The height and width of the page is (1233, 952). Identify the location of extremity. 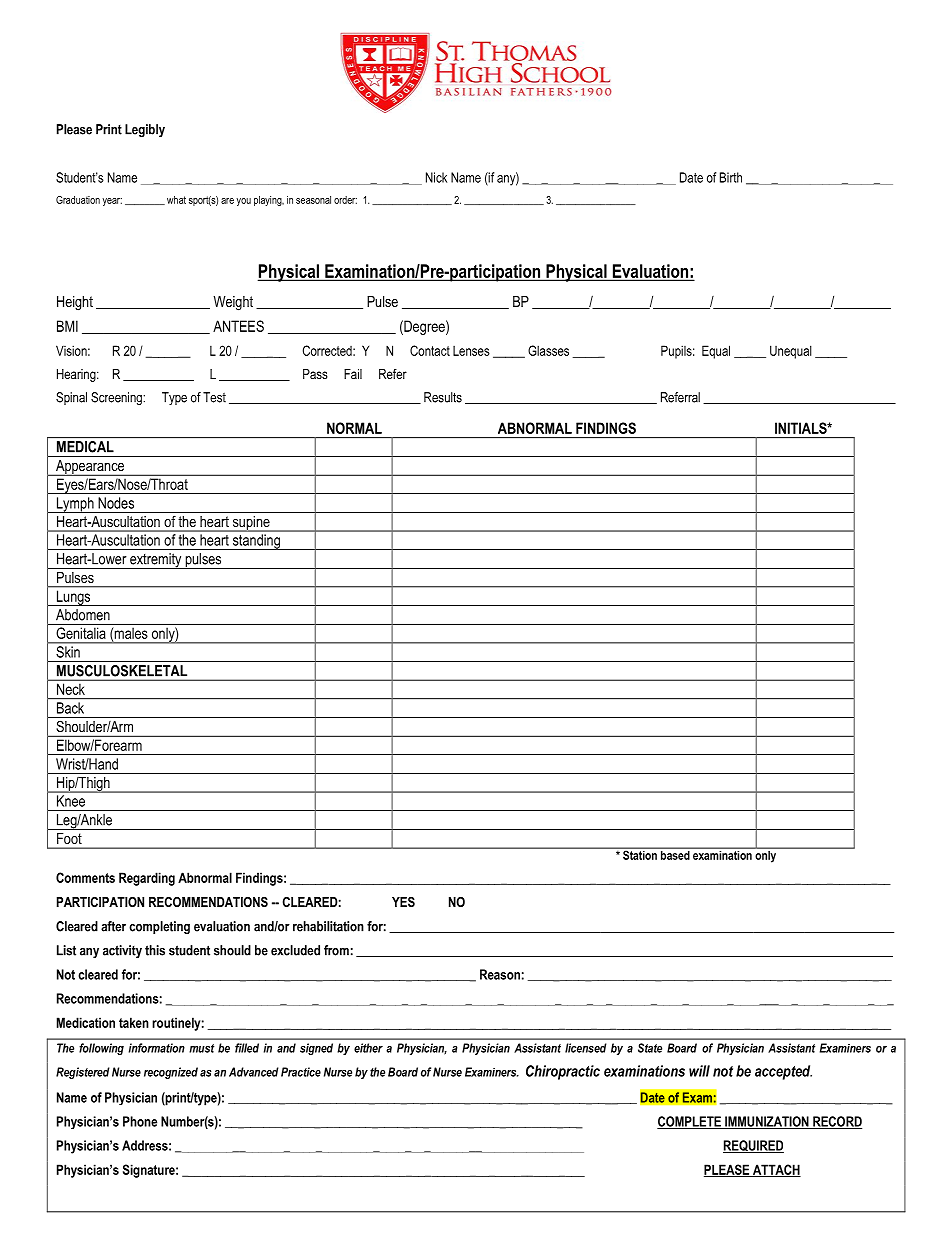
(156, 561).
